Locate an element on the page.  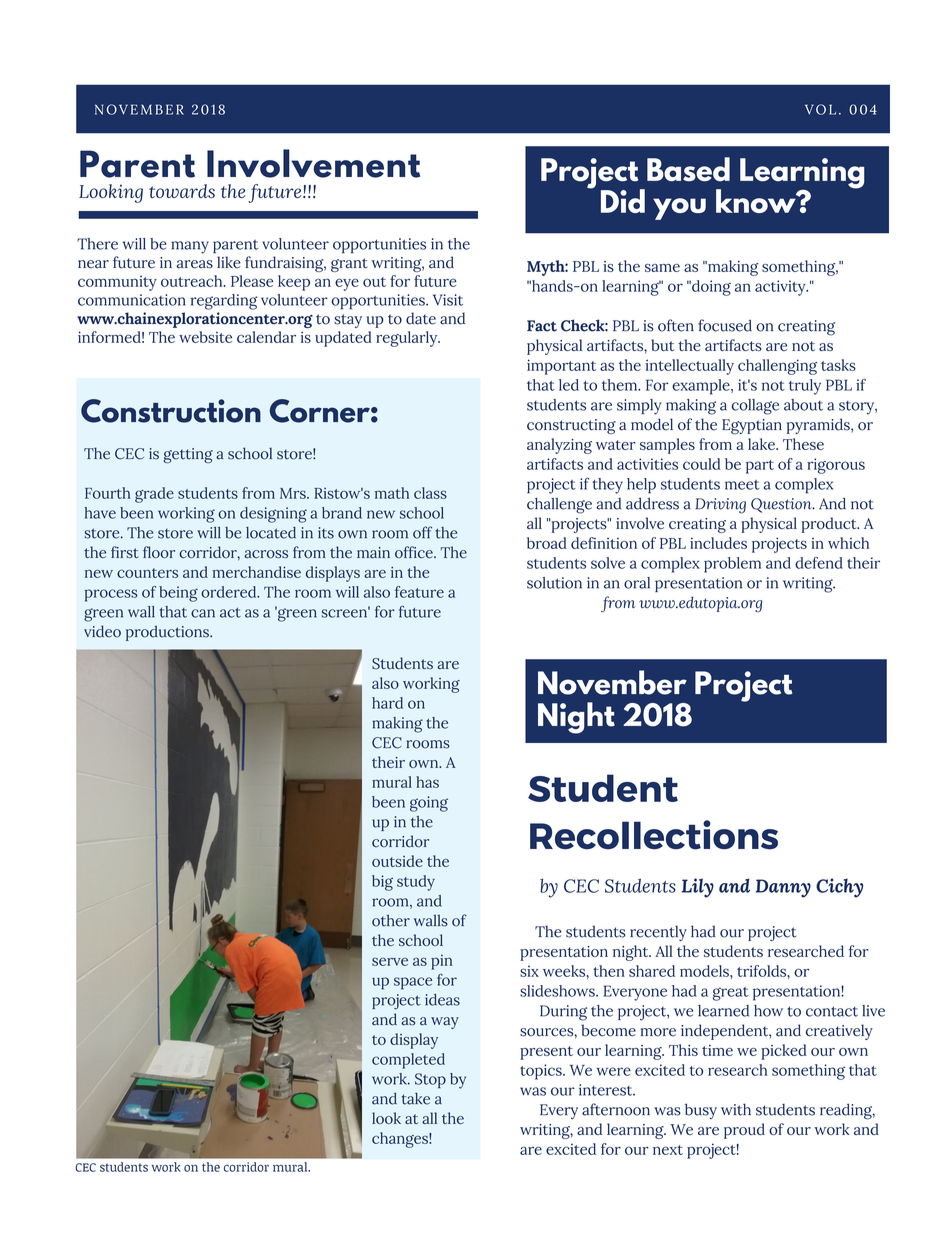
hard is located at coordinates (387, 703).
